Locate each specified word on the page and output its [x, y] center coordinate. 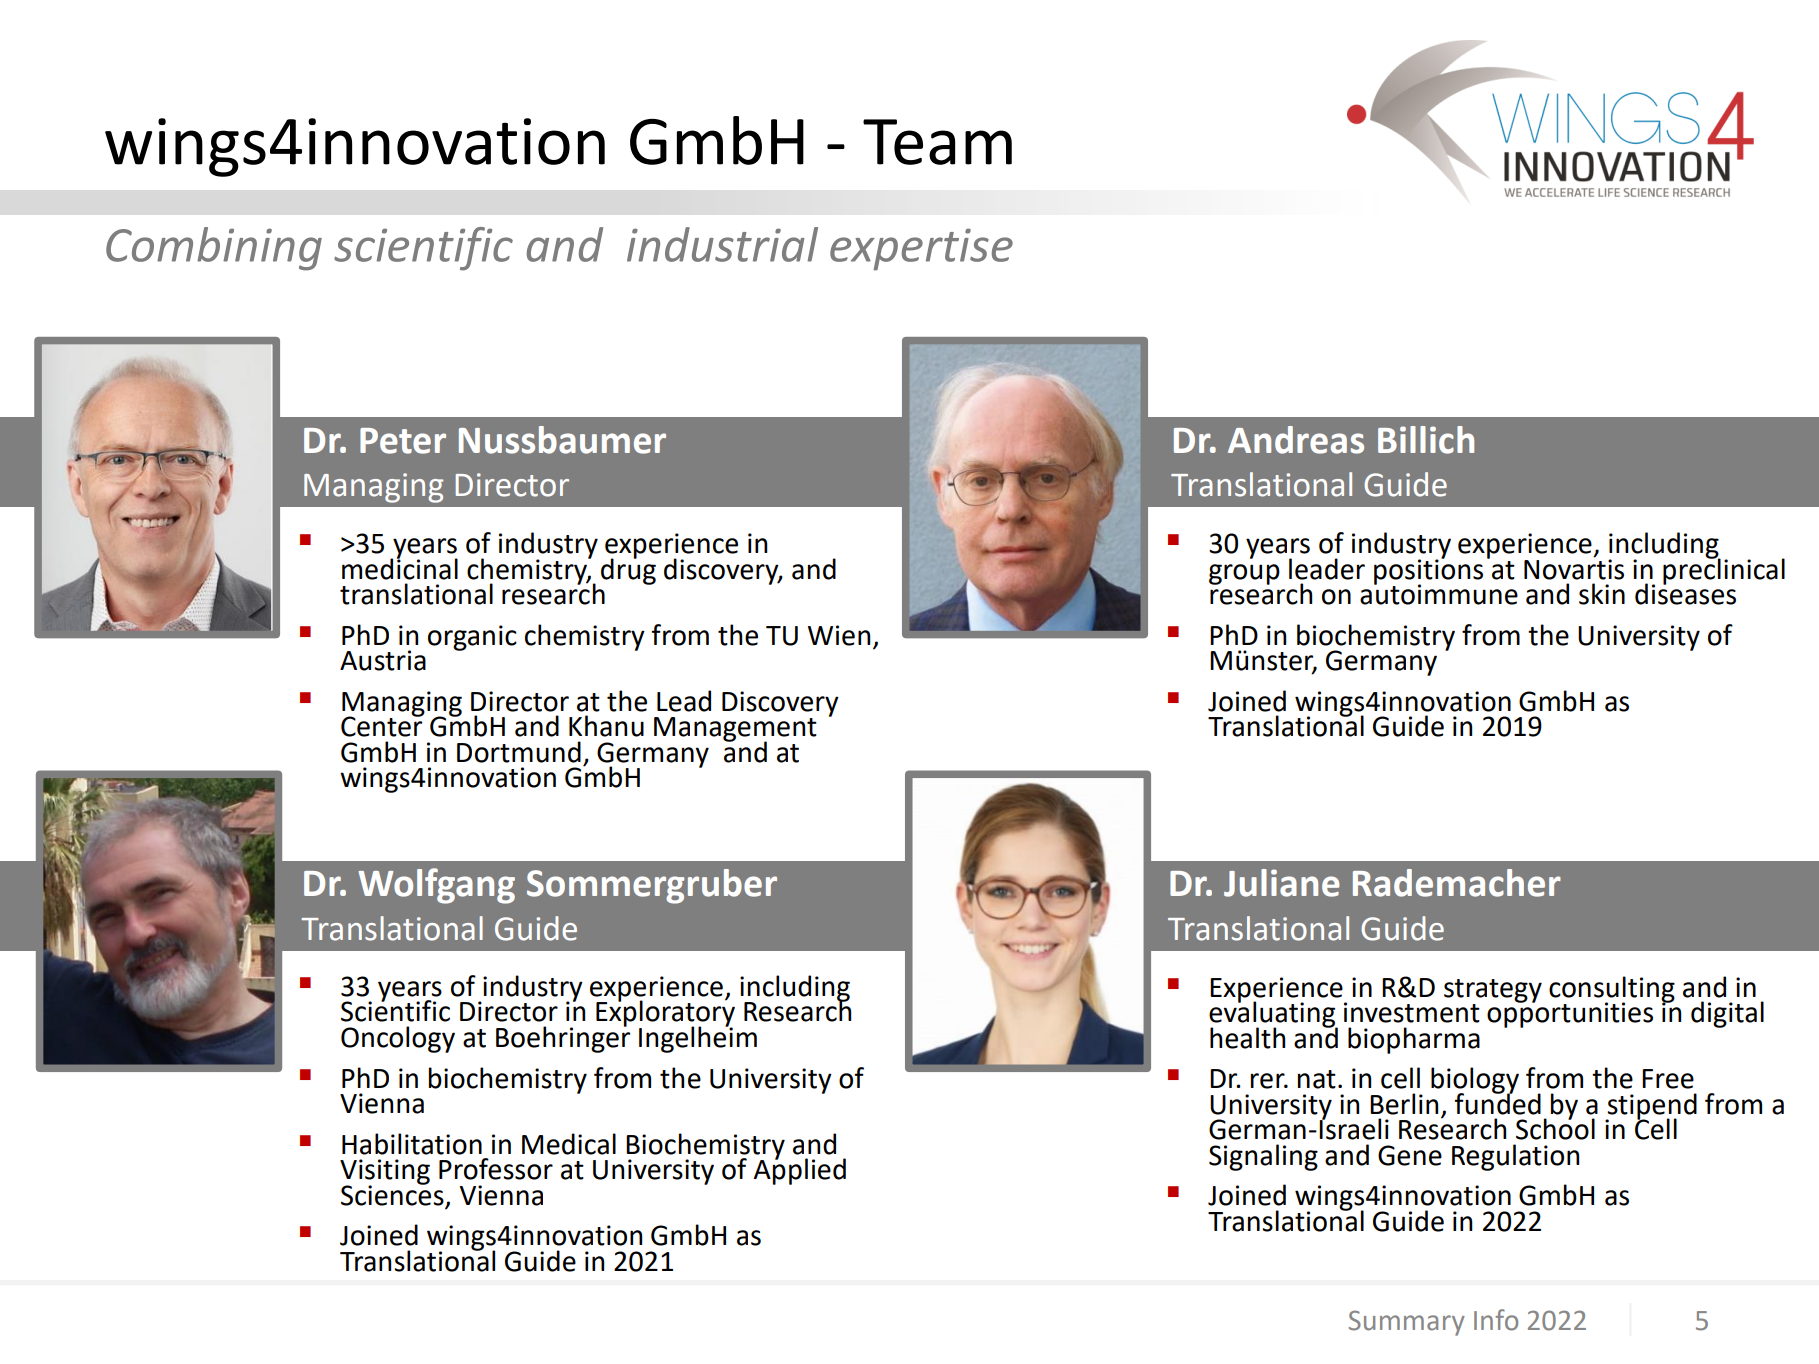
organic [472, 638]
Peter [403, 441]
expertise [921, 249]
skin [1602, 594]
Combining [214, 249]
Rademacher [1457, 883]
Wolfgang [436, 886]
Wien [839, 635]
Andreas [1296, 440]
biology [1475, 1081]
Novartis [1574, 568]
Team [937, 142]
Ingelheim [698, 1038]
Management [735, 730]
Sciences [392, 1194]
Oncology [398, 1039]
